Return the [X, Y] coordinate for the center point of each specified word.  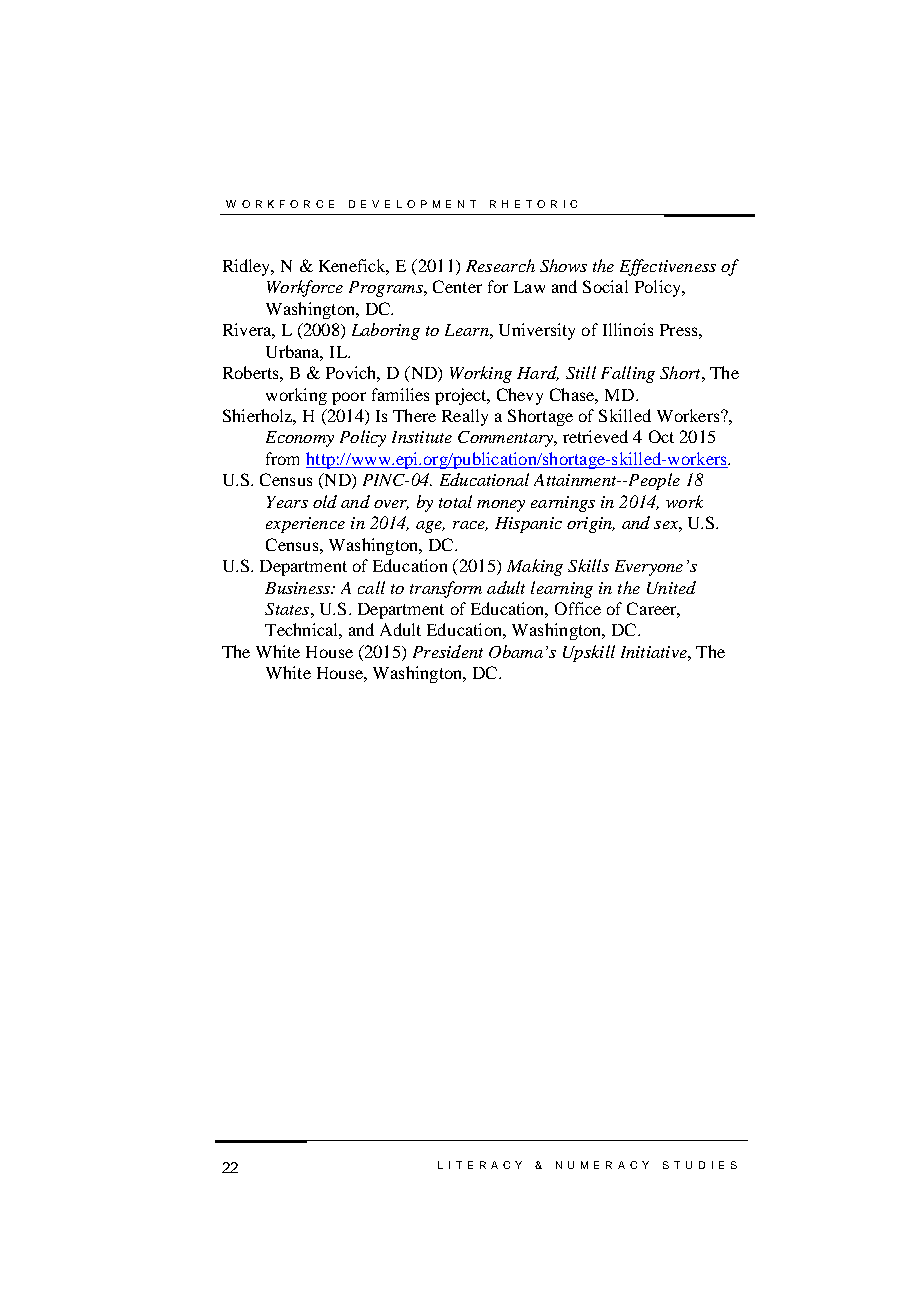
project [462, 396]
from [282, 458]
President [448, 651]
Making [535, 567]
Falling [628, 374]
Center [457, 286]
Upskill [589, 653]
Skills [588, 565]
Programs [387, 289]
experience [305, 525]
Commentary [507, 439]
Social [605, 286]
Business [298, 588]
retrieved [595, 436]
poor [349, 398]
